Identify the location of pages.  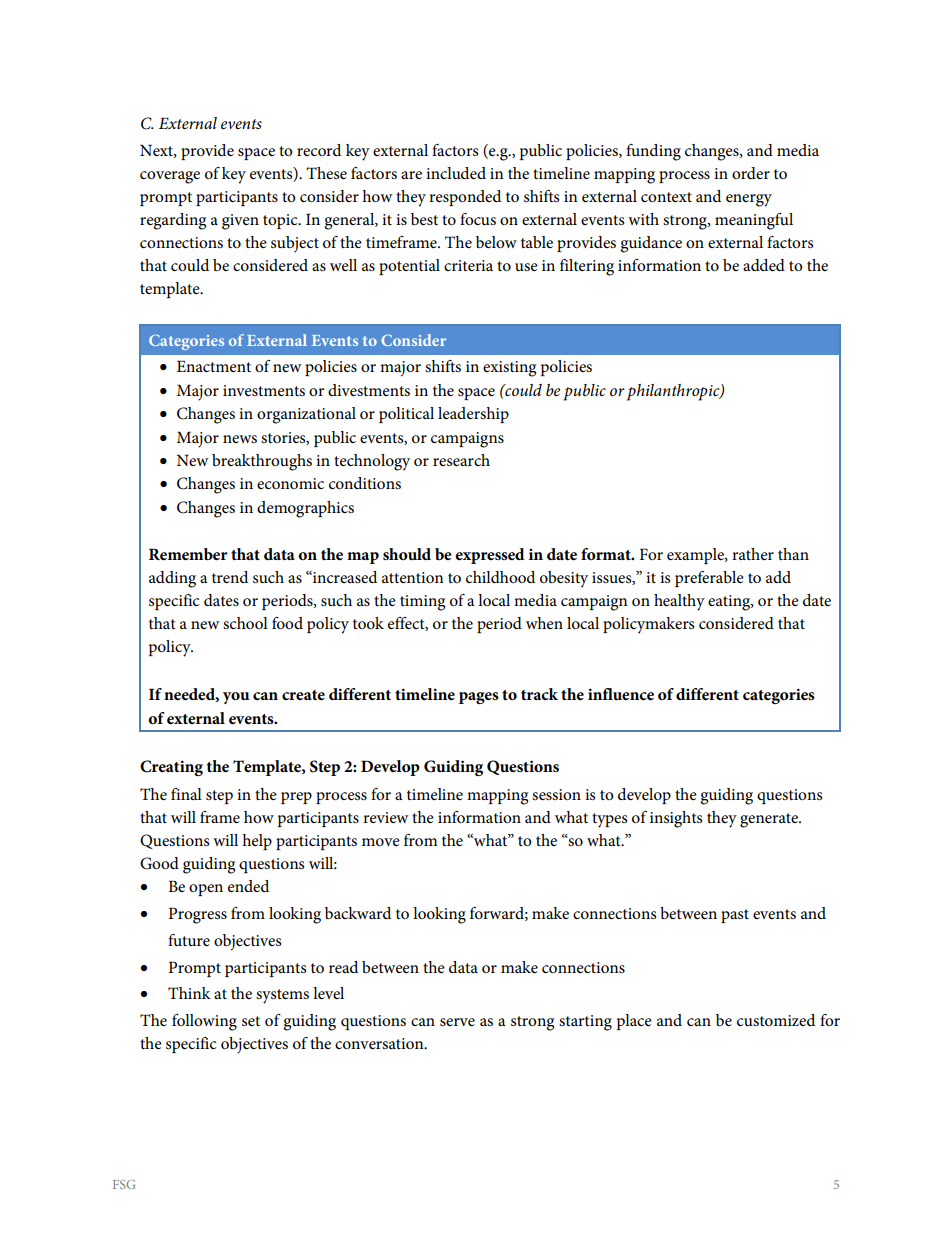
(479, 698).
